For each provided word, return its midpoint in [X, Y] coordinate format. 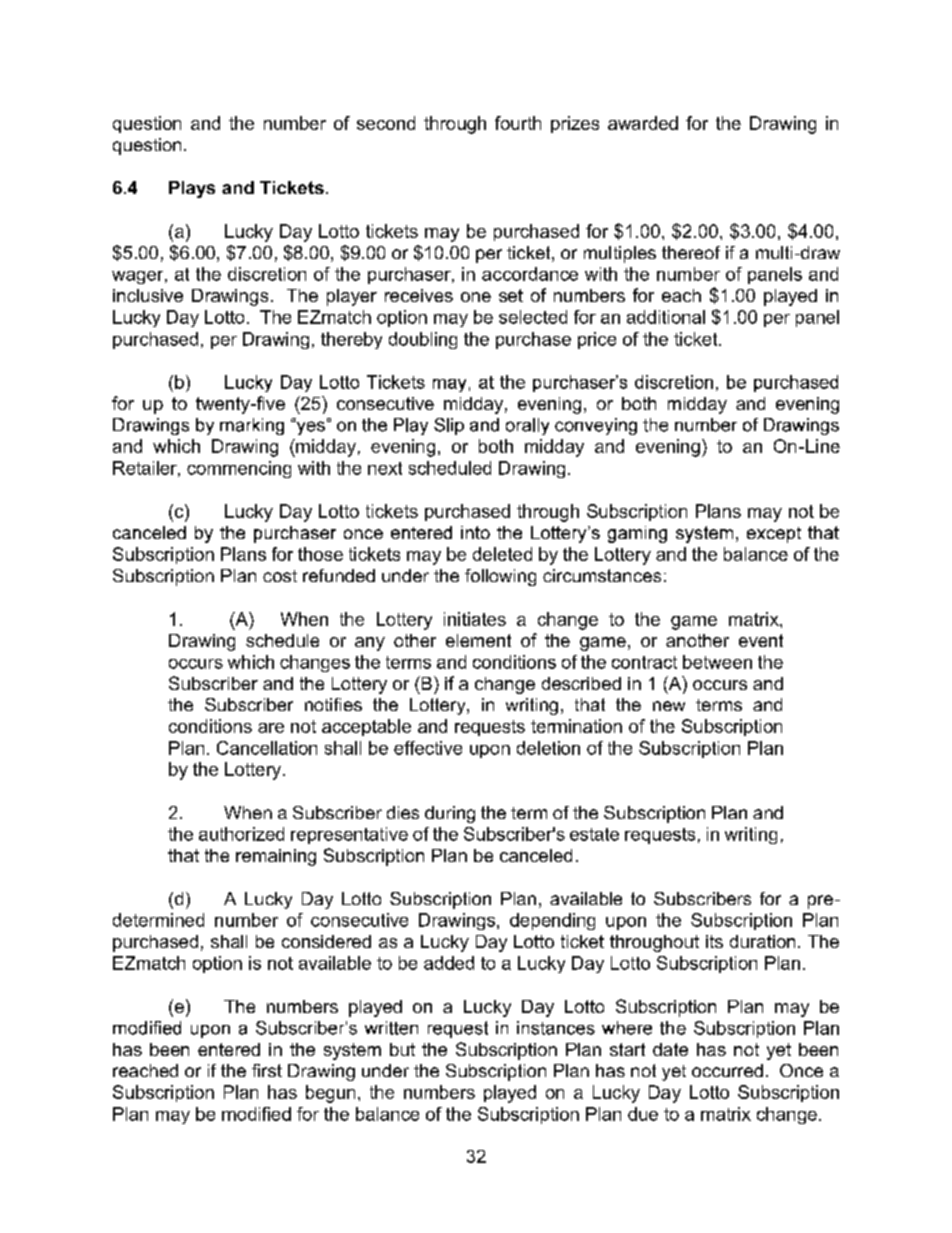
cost [280, 576]
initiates [475, 619]
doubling [423, 340]
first [267, 1070]
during [450, 814]
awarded [643, 123]
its [714, 941]
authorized [241, 834]
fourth [518, 123]
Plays [192, 189]
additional [666, 317]
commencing [239, 469]
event [761, 640]
